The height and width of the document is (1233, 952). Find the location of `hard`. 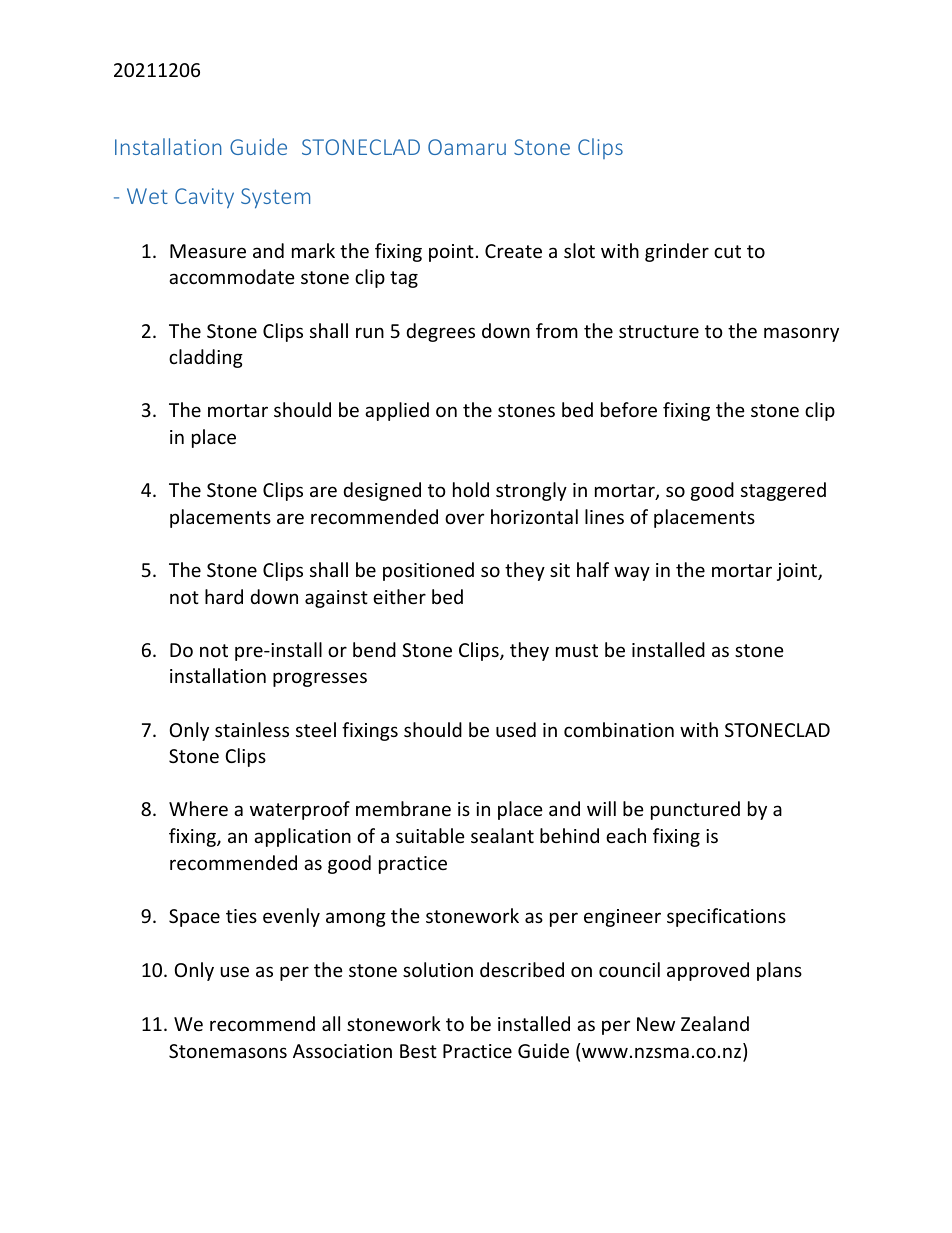

hard is located at coordinates (224, 596).
